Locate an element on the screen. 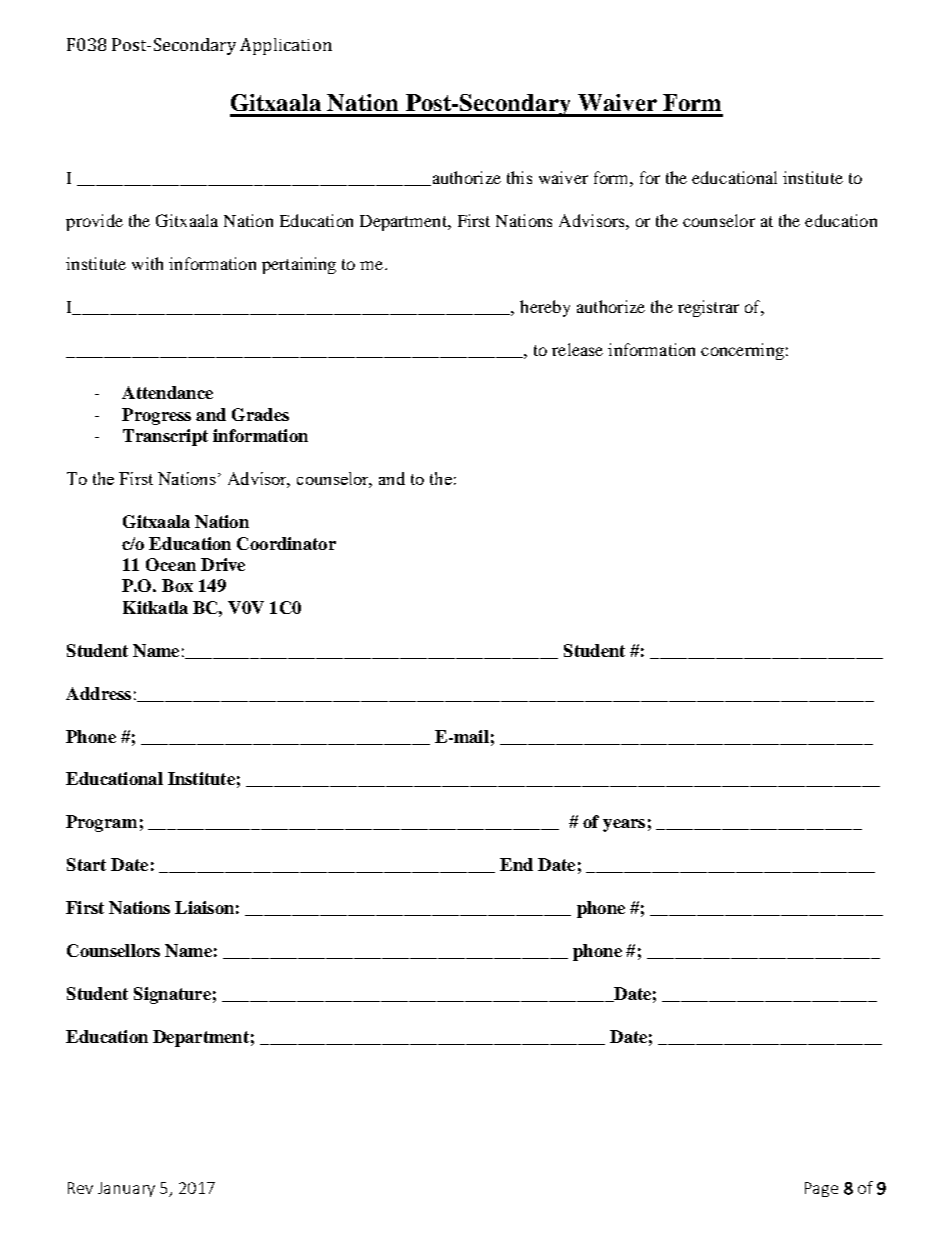  Coordinator is located at coordinates (286, 543).
